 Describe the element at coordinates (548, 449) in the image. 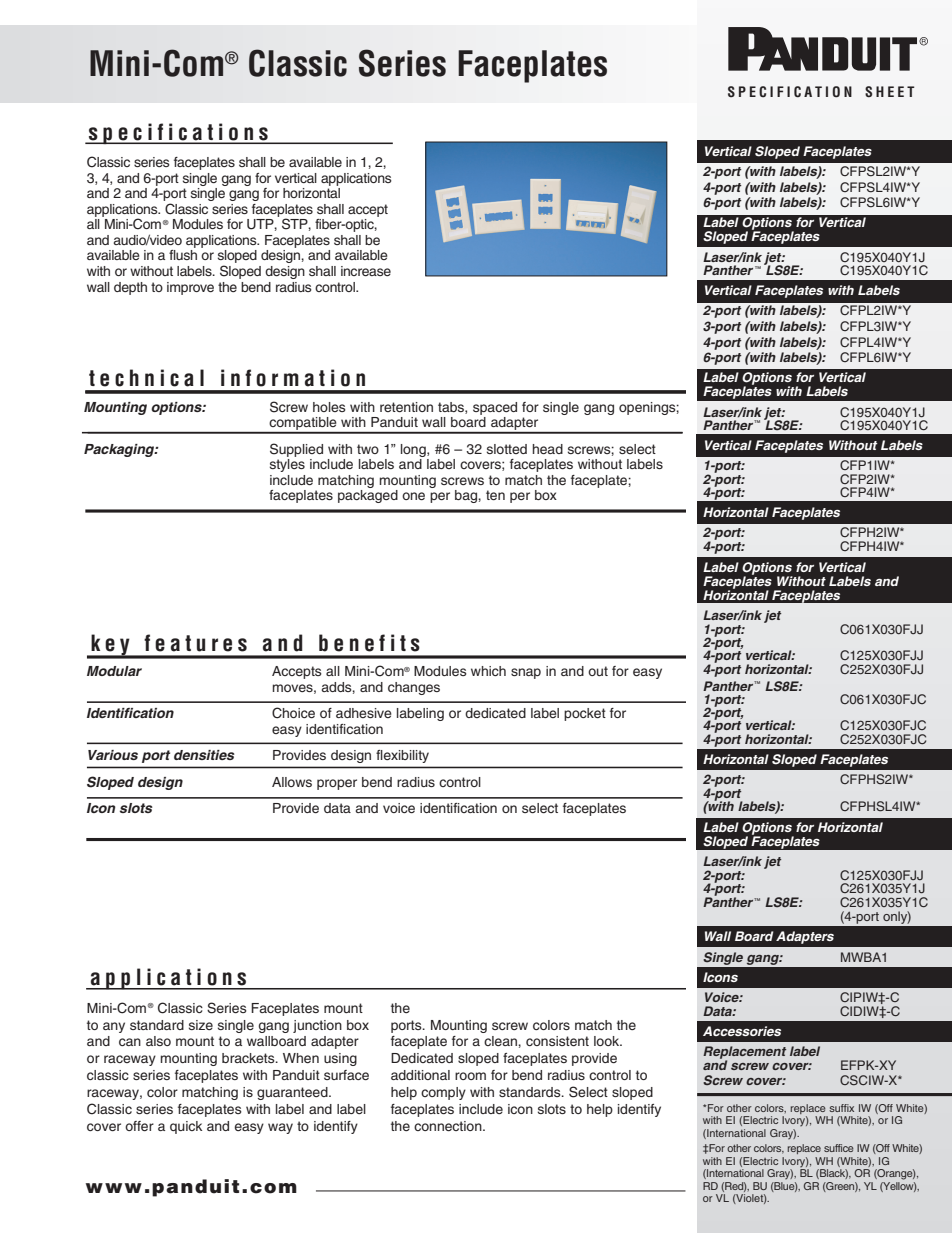

I see `head` at that location.
